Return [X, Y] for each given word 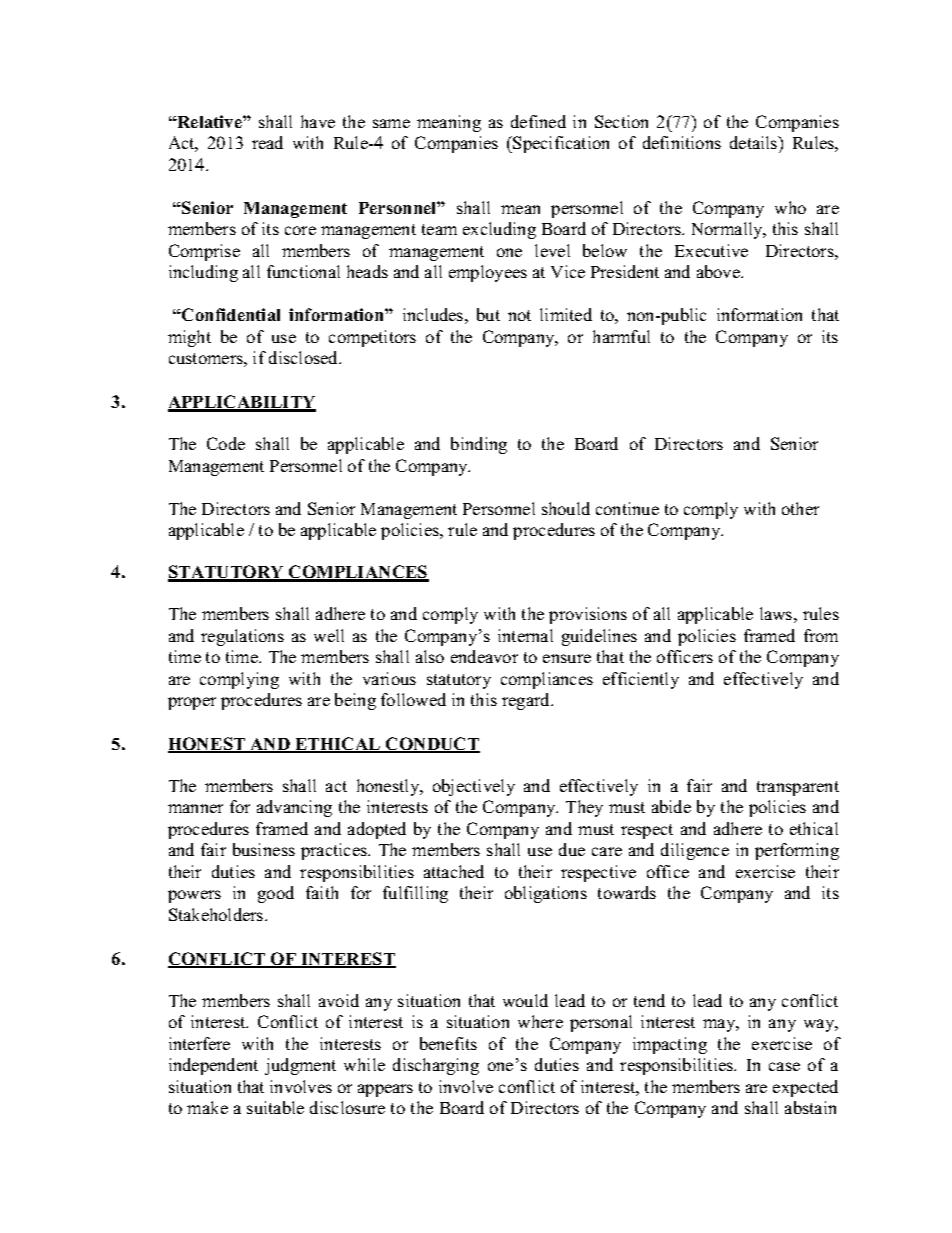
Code [226, 443]
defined [538, 121]
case [784, 1066]
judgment [300, 1066]
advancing [294, 808]
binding [479, 445]
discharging [436, 1066]
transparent [798, 788]
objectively [474, 787]
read [267, 142]
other [800, 508]
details [755, 144]
